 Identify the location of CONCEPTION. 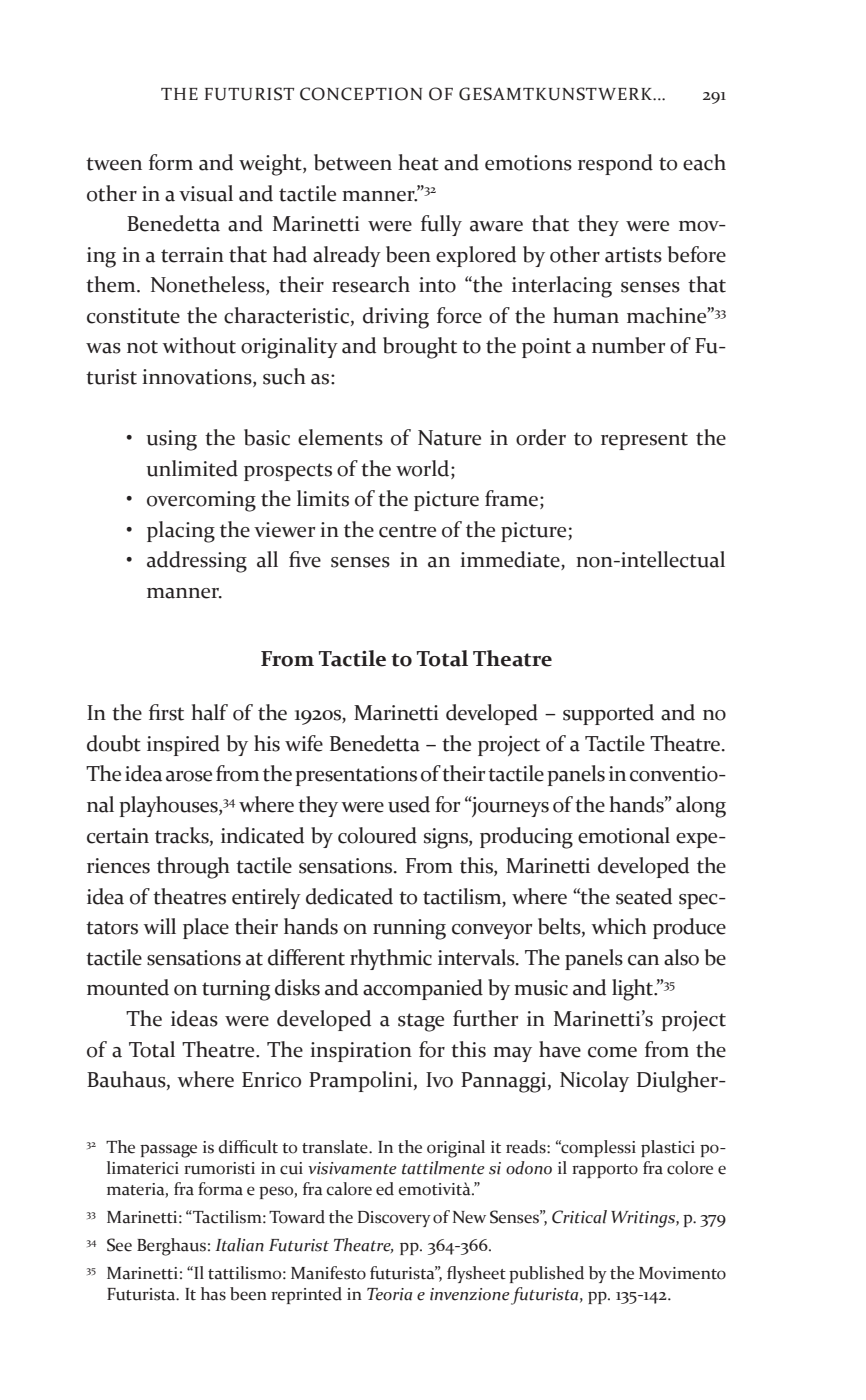
(361, 94).
